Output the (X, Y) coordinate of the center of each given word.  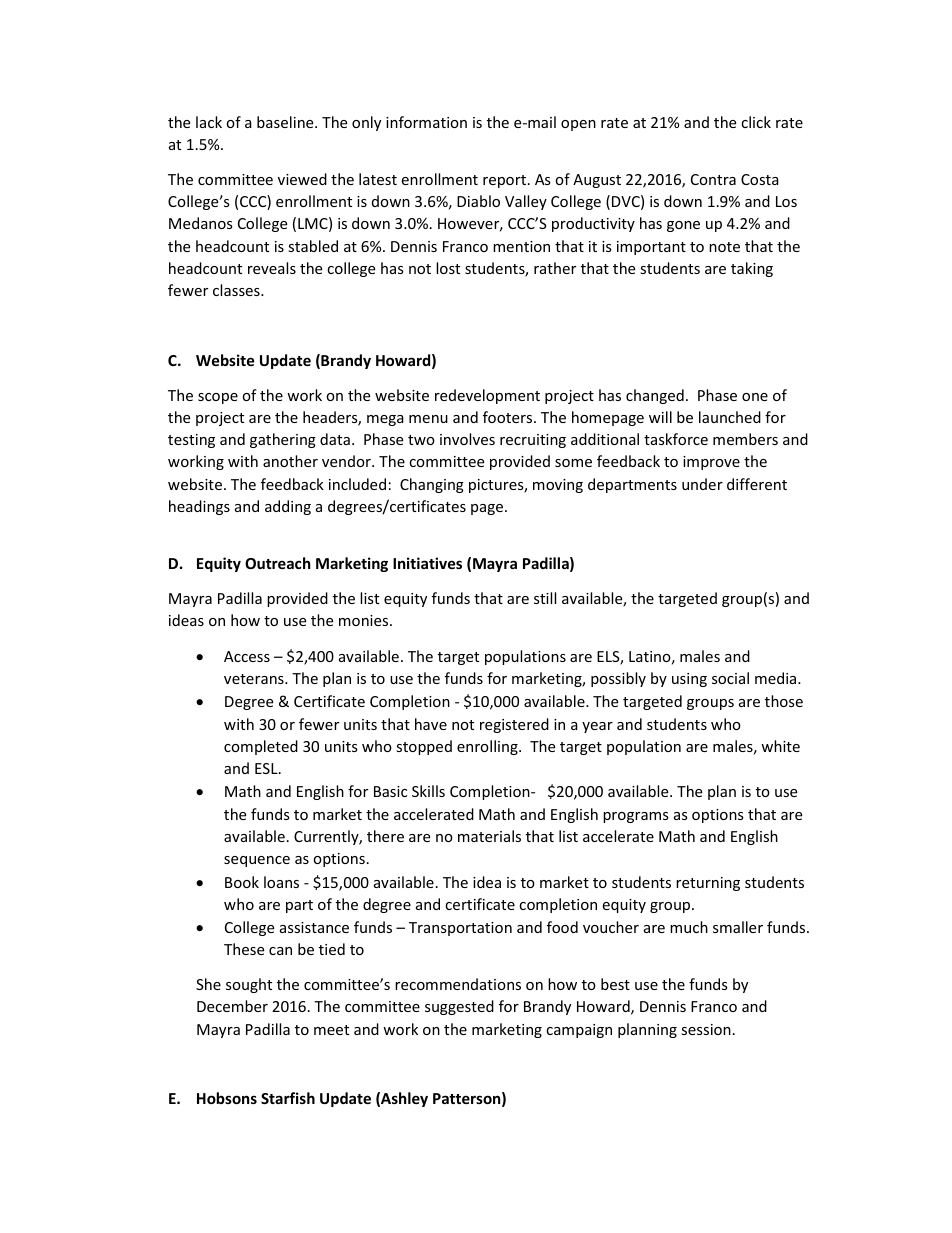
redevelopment (487, 396)
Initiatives (427, 563)
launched (730, 417)
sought (249, 985)
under (702, 484)
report (504, 181)
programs (636, 817)
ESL (267, 768)
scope (218, 398)
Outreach (278, 563)
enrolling (488, 747)
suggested (459, 1007)
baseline (286, 122)
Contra (713, 179)
